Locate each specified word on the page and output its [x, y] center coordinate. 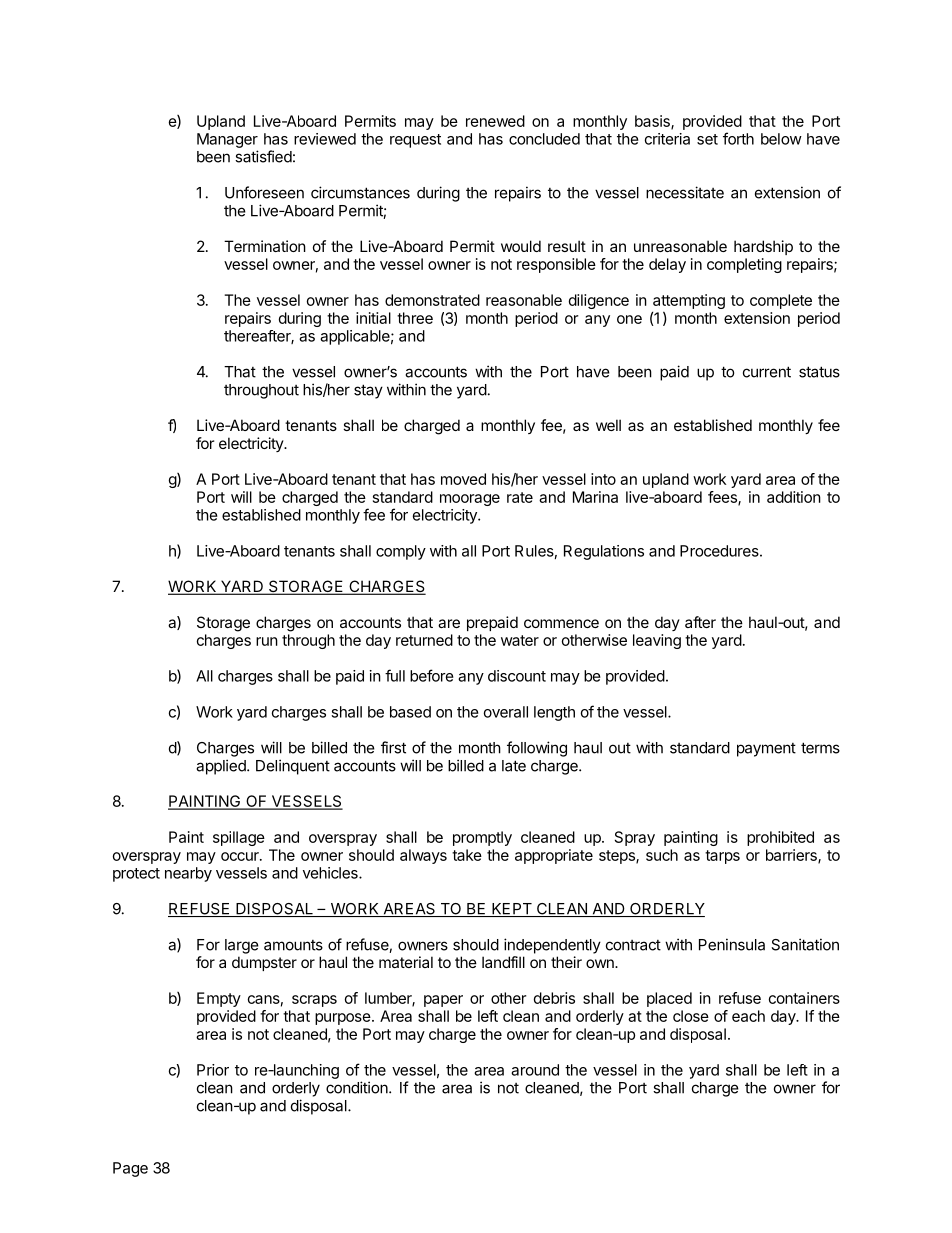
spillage [239, 838]
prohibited [780, 838]
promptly [482, 838]
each [748, 1016]
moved [463, 479]
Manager [227, 140]
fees [723, 498]
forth [738, 138]
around [535, 1070]
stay [368, 391]
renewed [495, 121]
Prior [213, 1070]
